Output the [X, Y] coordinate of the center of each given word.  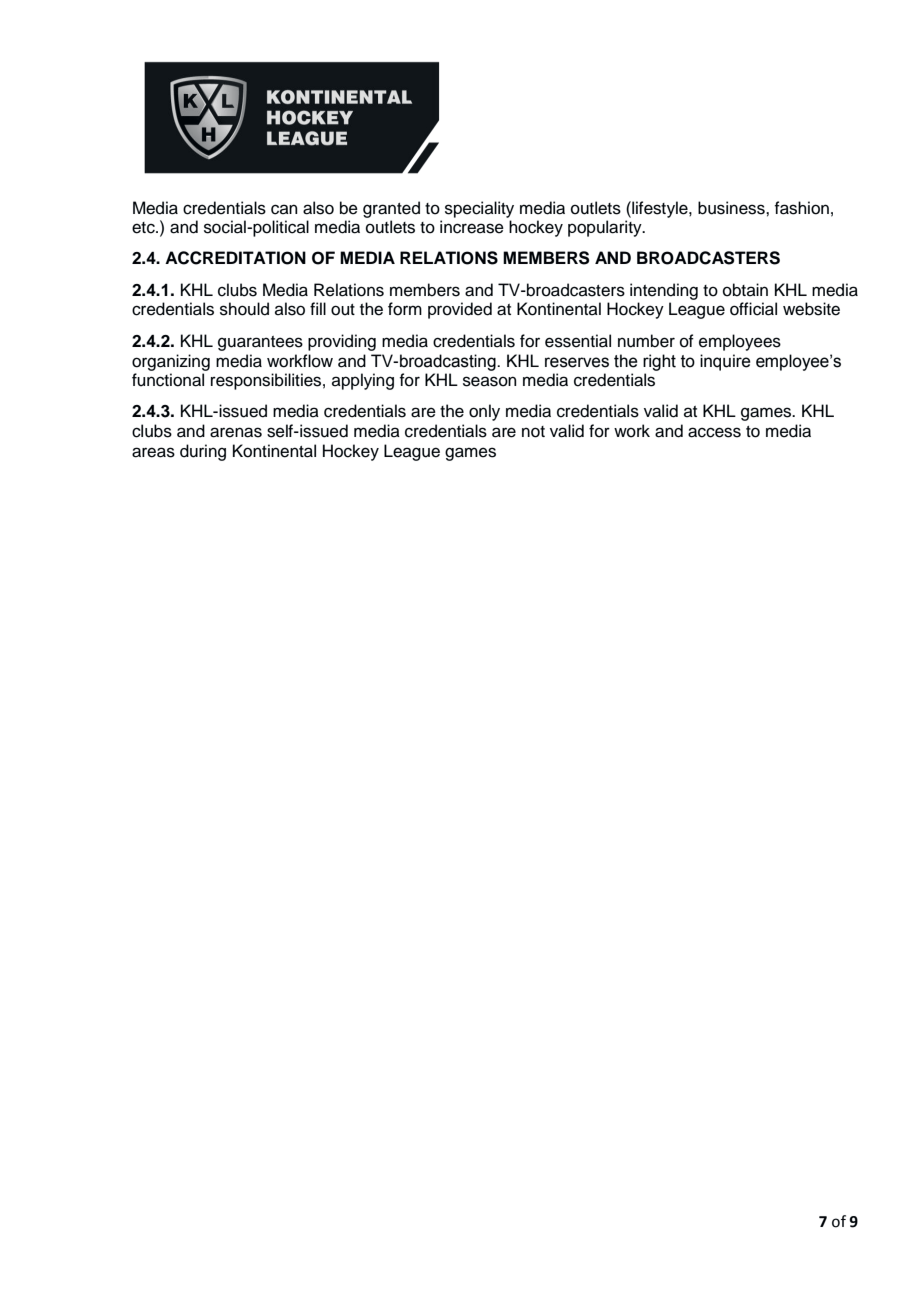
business [732, 208]
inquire [725, 362]
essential [578, 341]
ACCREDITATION [235, 258]
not [533, 432]
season [489, 381]
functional [168, 380]
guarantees [260, 343]
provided [460, 310]
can [284, 209]
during [203, 452]
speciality [479, 209]
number [646, 341]
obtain [745, 290]
